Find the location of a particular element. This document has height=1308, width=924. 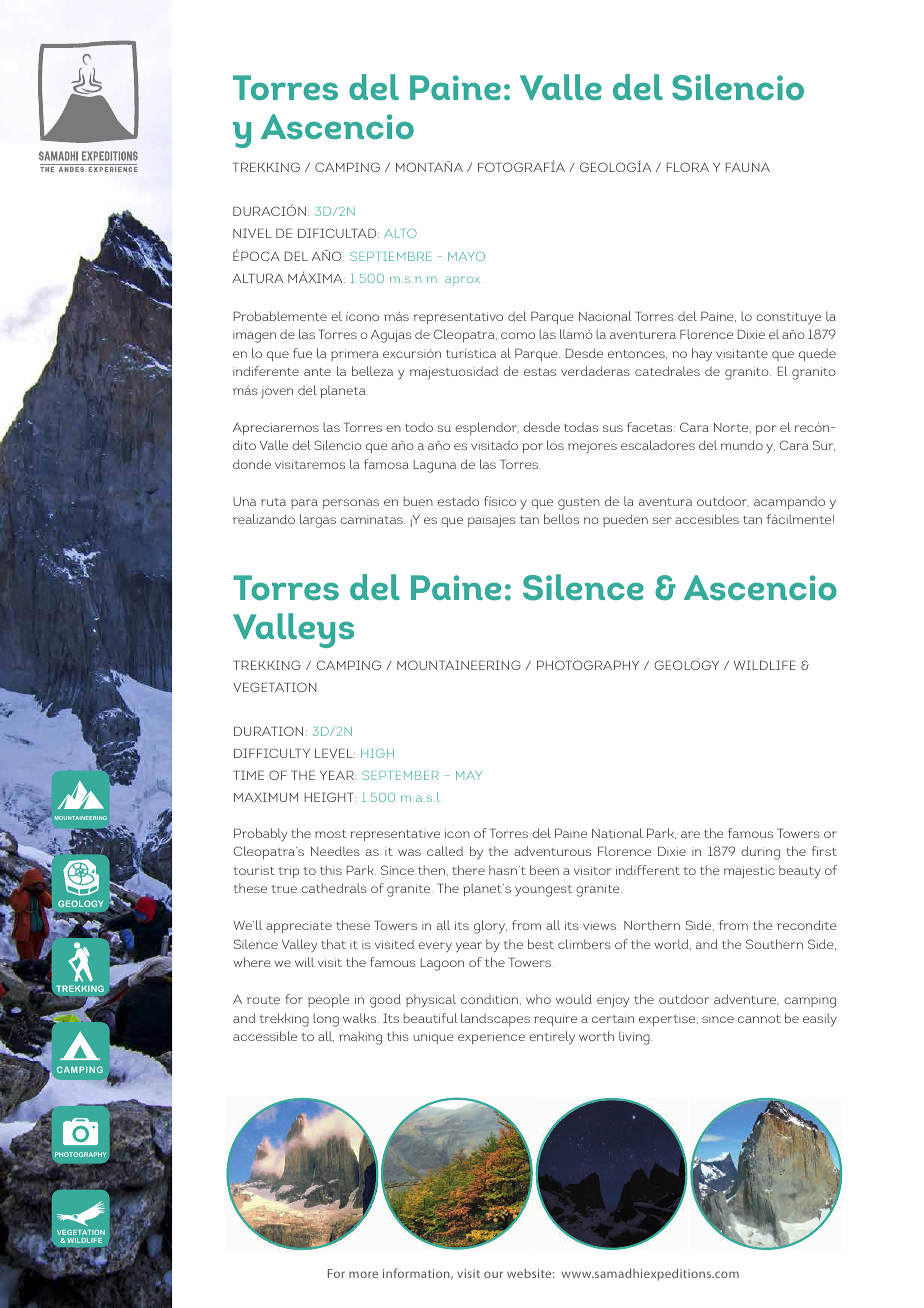

FAUNA is located at coordinates (748, 167).
